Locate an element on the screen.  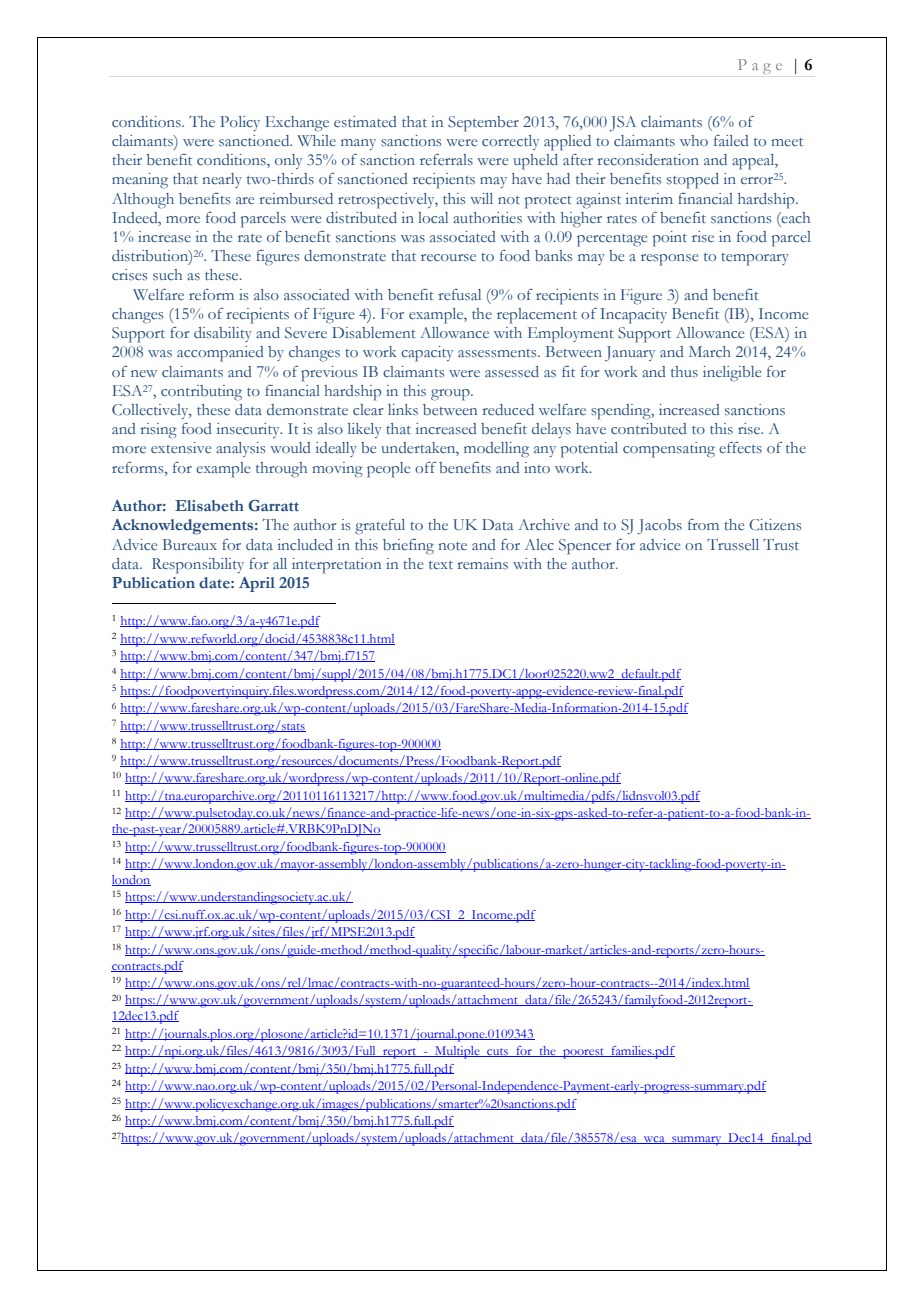
such is located at coordinates (167, 274).
